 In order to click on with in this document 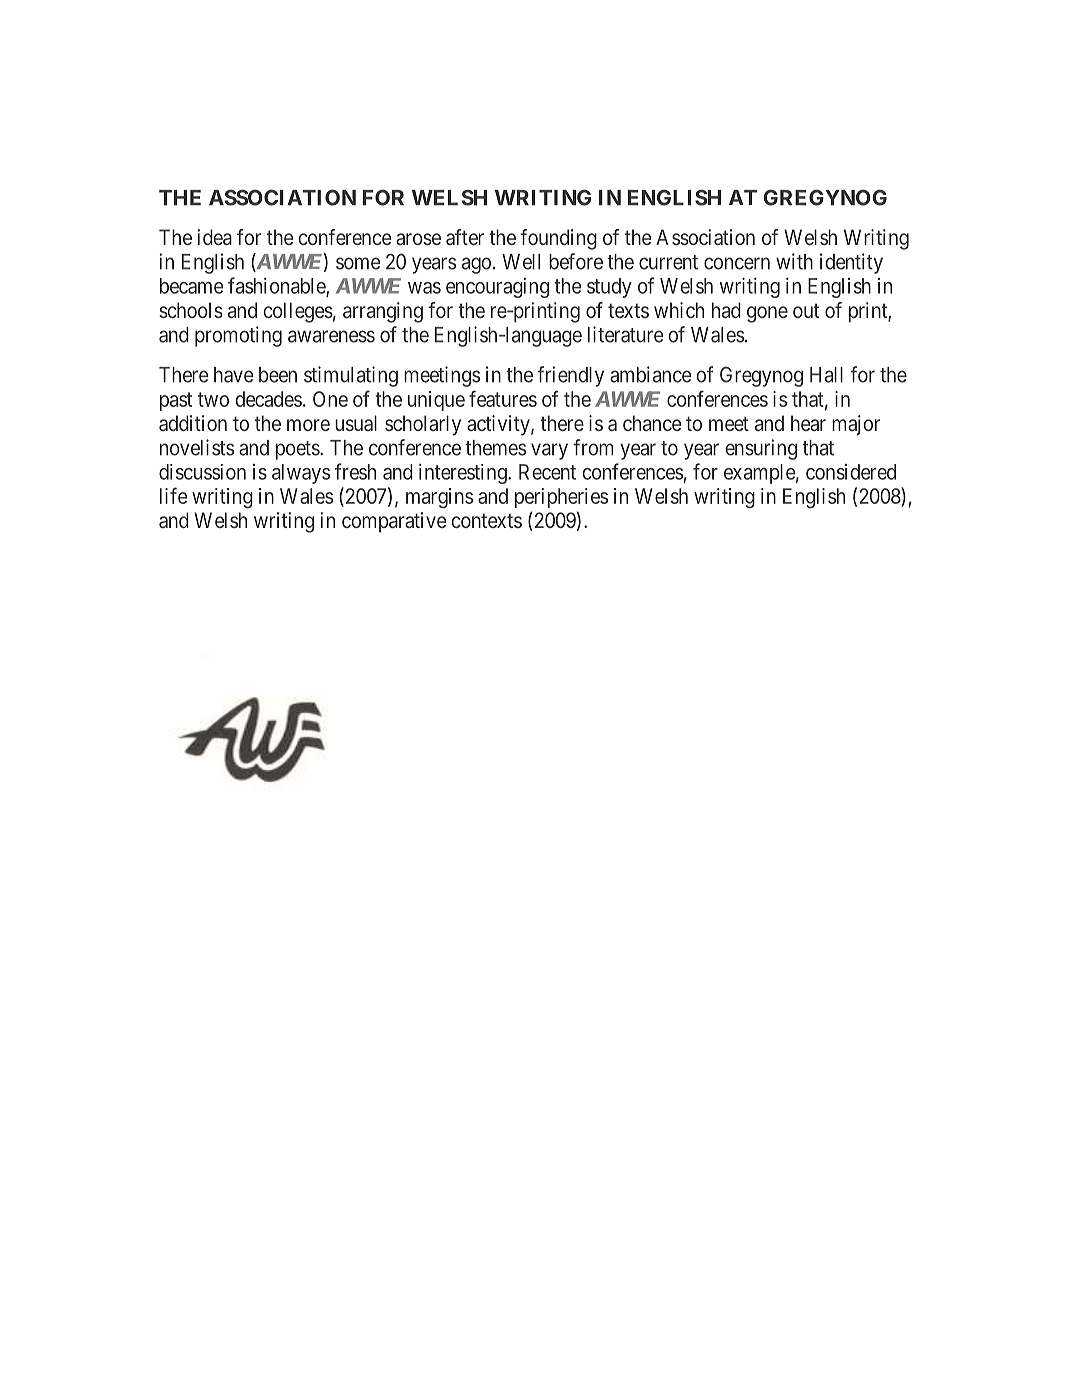, I will do `click(794, 261)`.
